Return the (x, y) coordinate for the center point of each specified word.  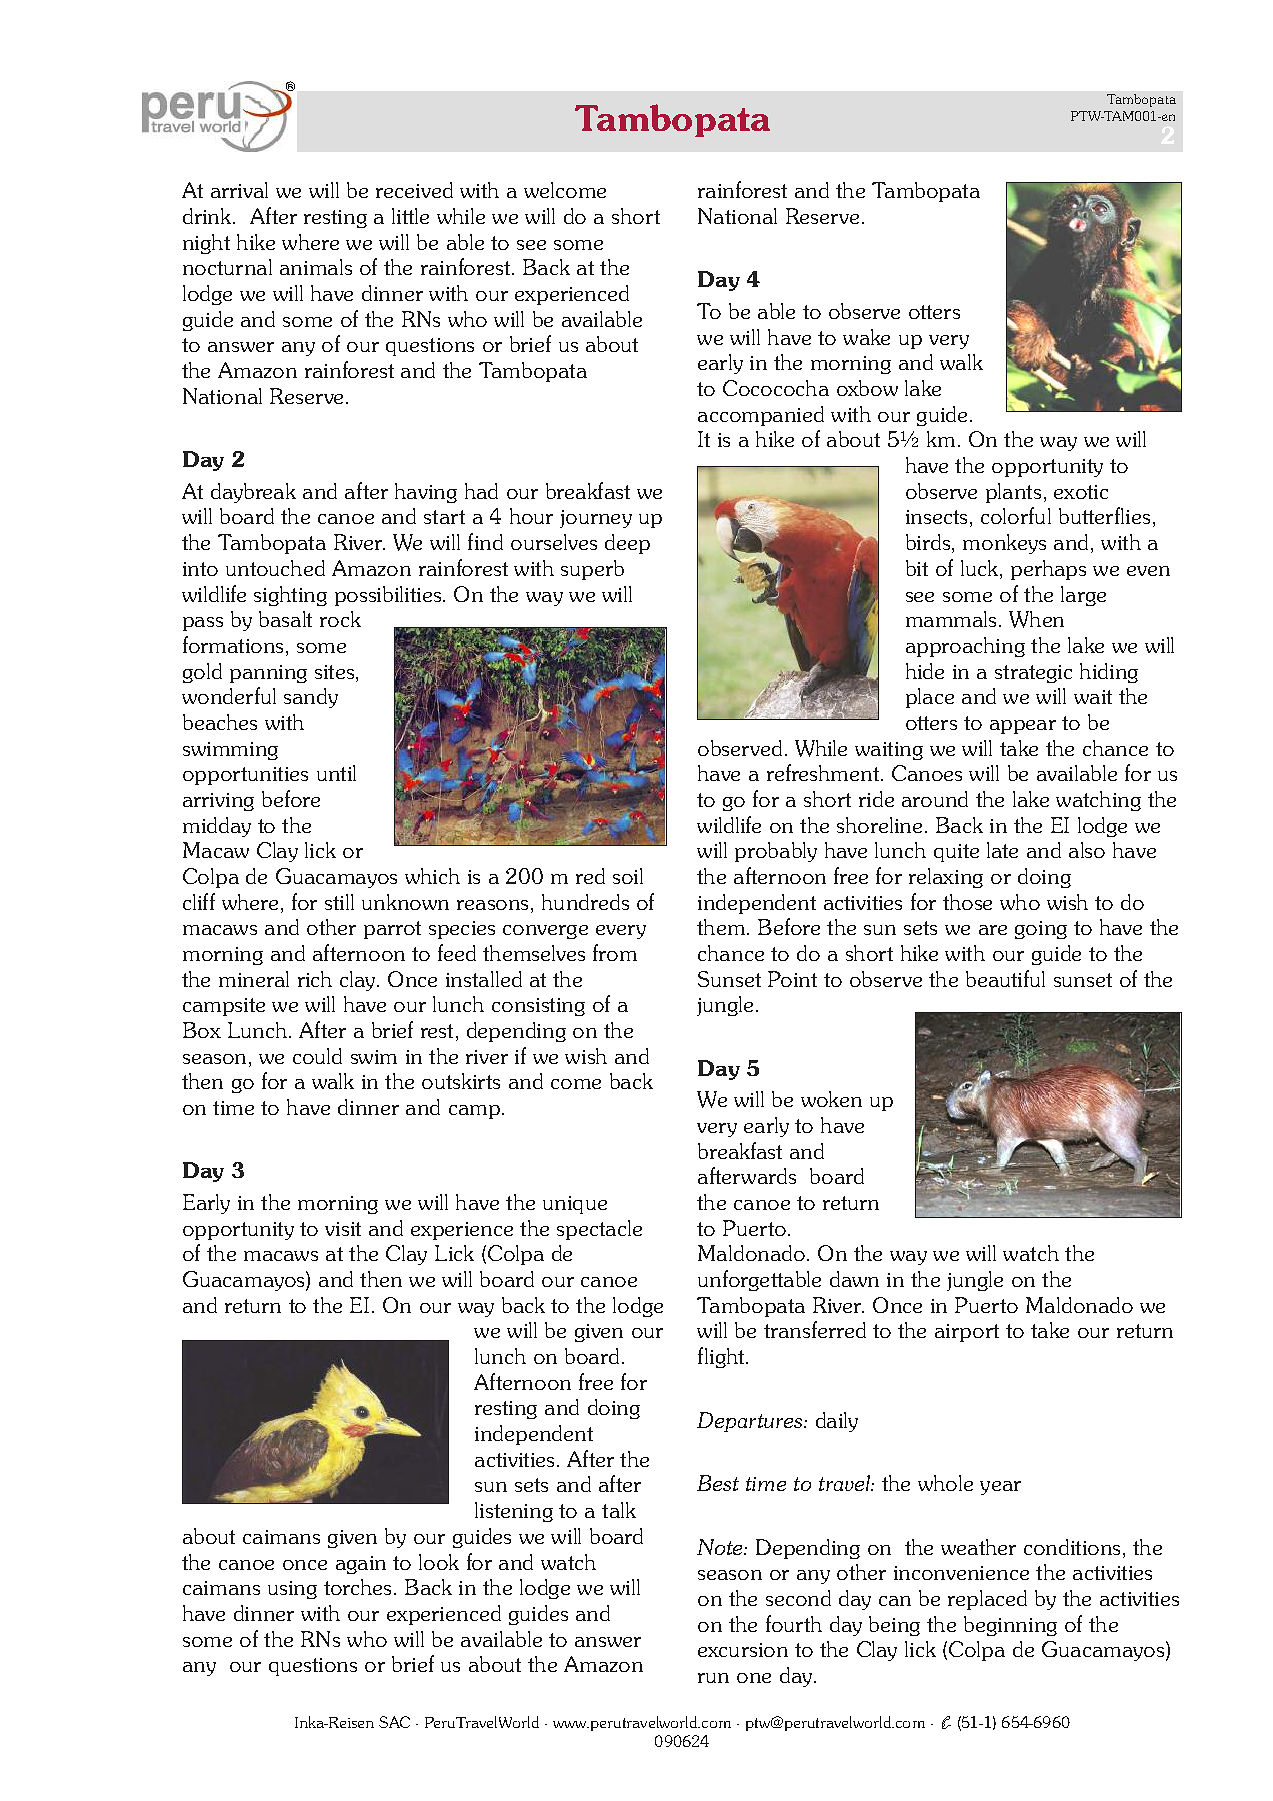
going (1041, 930)
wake (866, 337)
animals (316, 267)
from (615, 952)
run (713, 1678)
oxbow (867, 388)
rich (315, 979)
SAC (394, 1722)
